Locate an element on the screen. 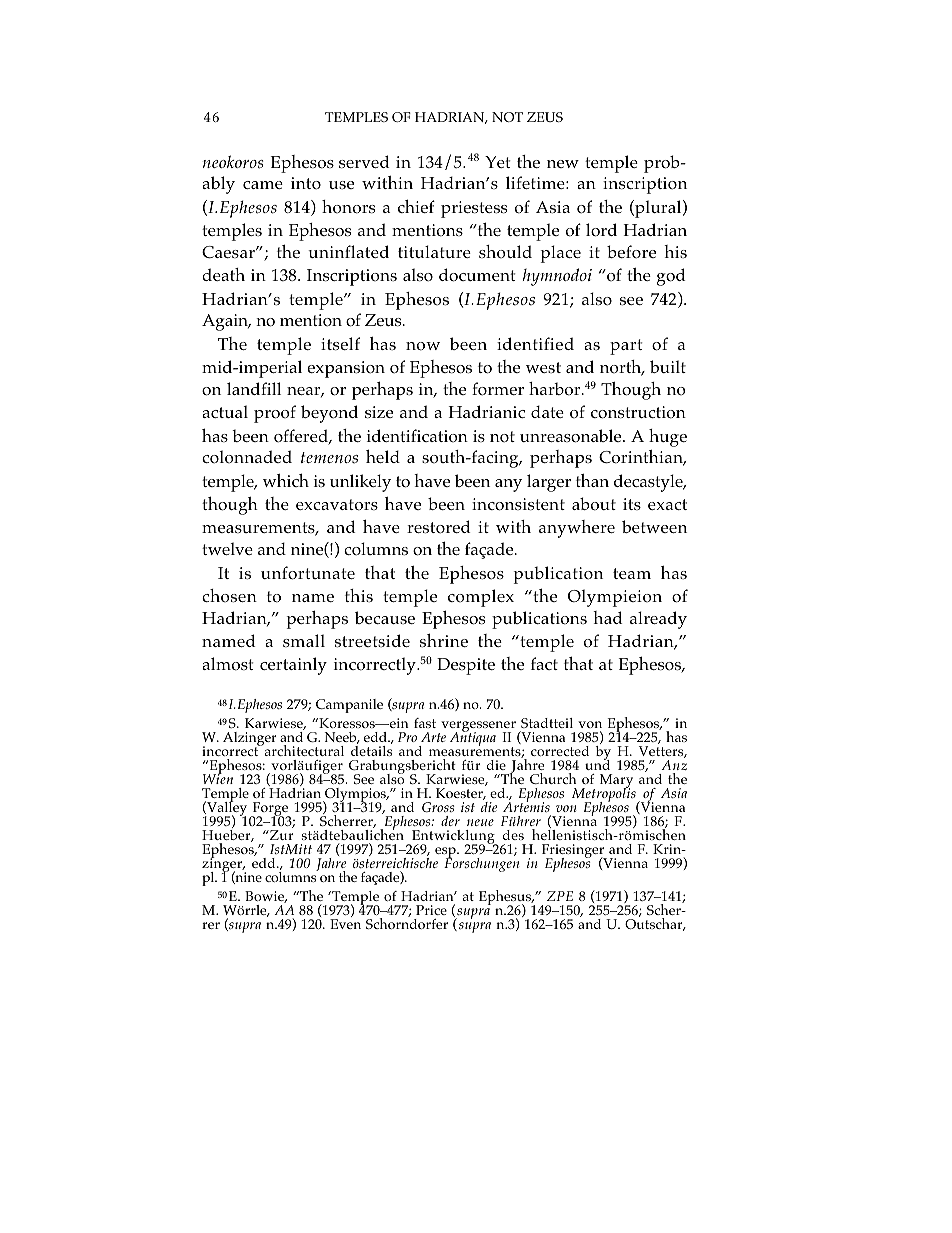  twelve is located at coordinates (227, 548).
